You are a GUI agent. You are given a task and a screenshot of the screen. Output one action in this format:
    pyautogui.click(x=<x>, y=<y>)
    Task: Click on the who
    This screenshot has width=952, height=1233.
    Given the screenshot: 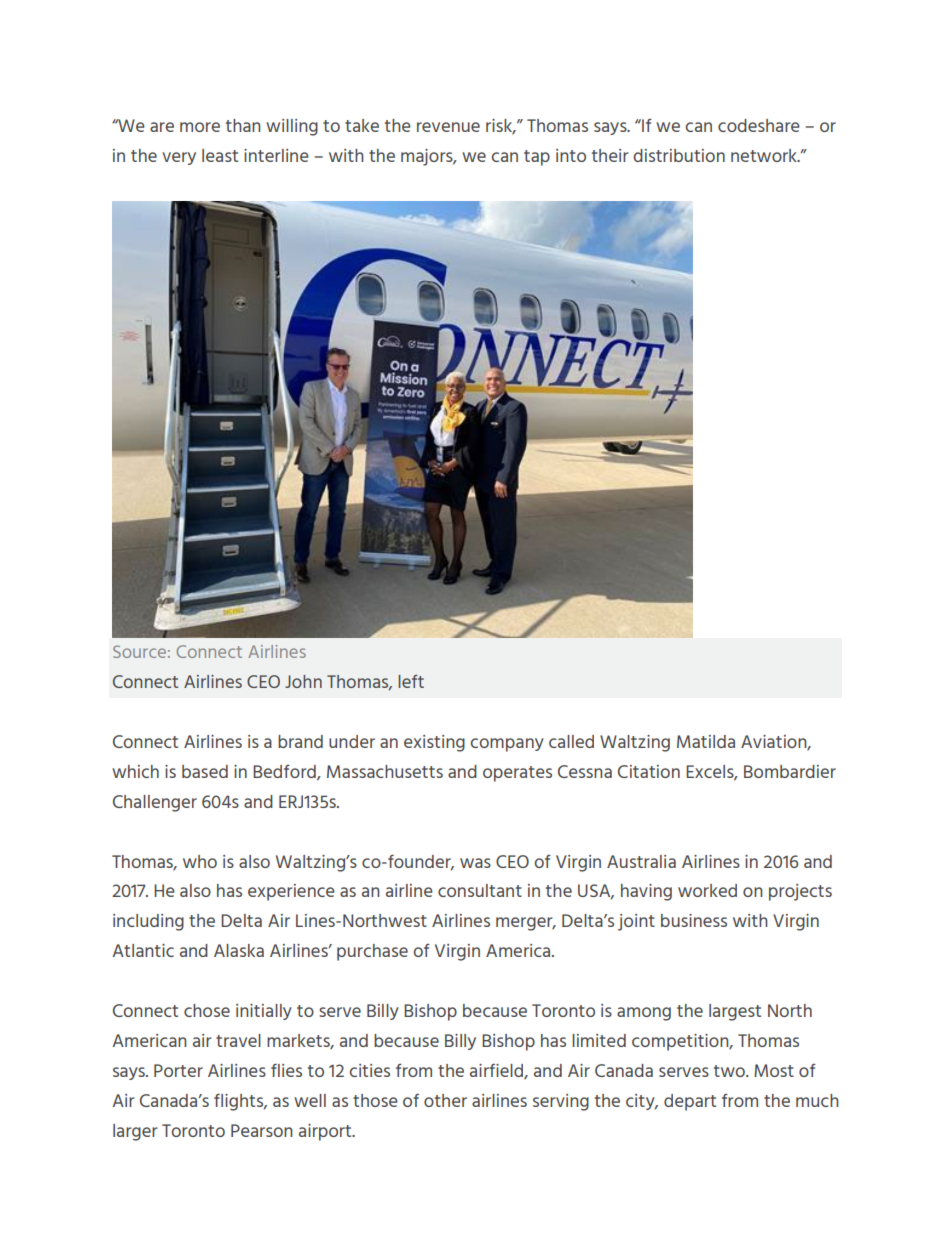 What is the action you would take?
    pyautogui.click(x=200, y=861)
